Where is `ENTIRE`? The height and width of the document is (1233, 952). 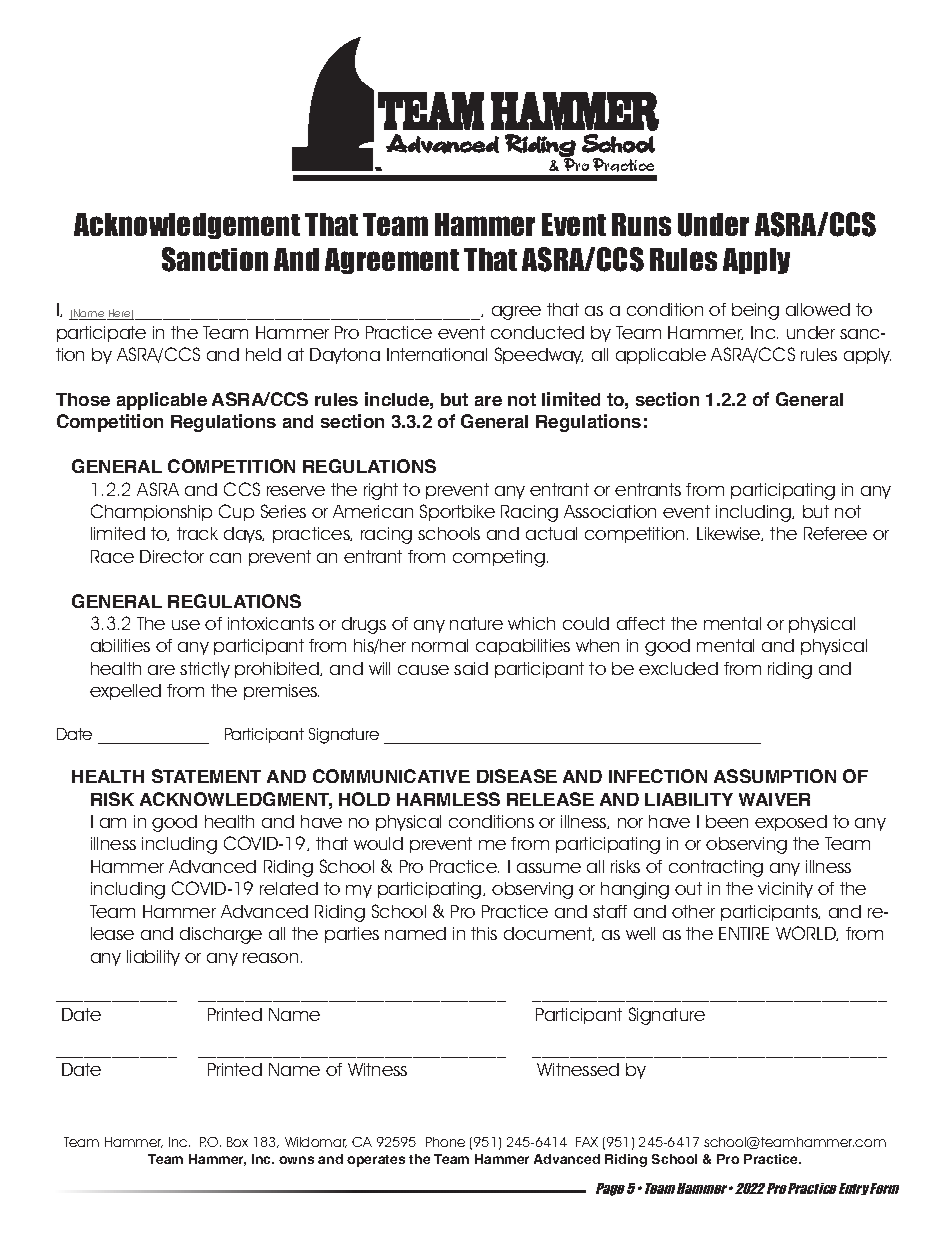
ENTIRE is located at coordinates (744, 933).
